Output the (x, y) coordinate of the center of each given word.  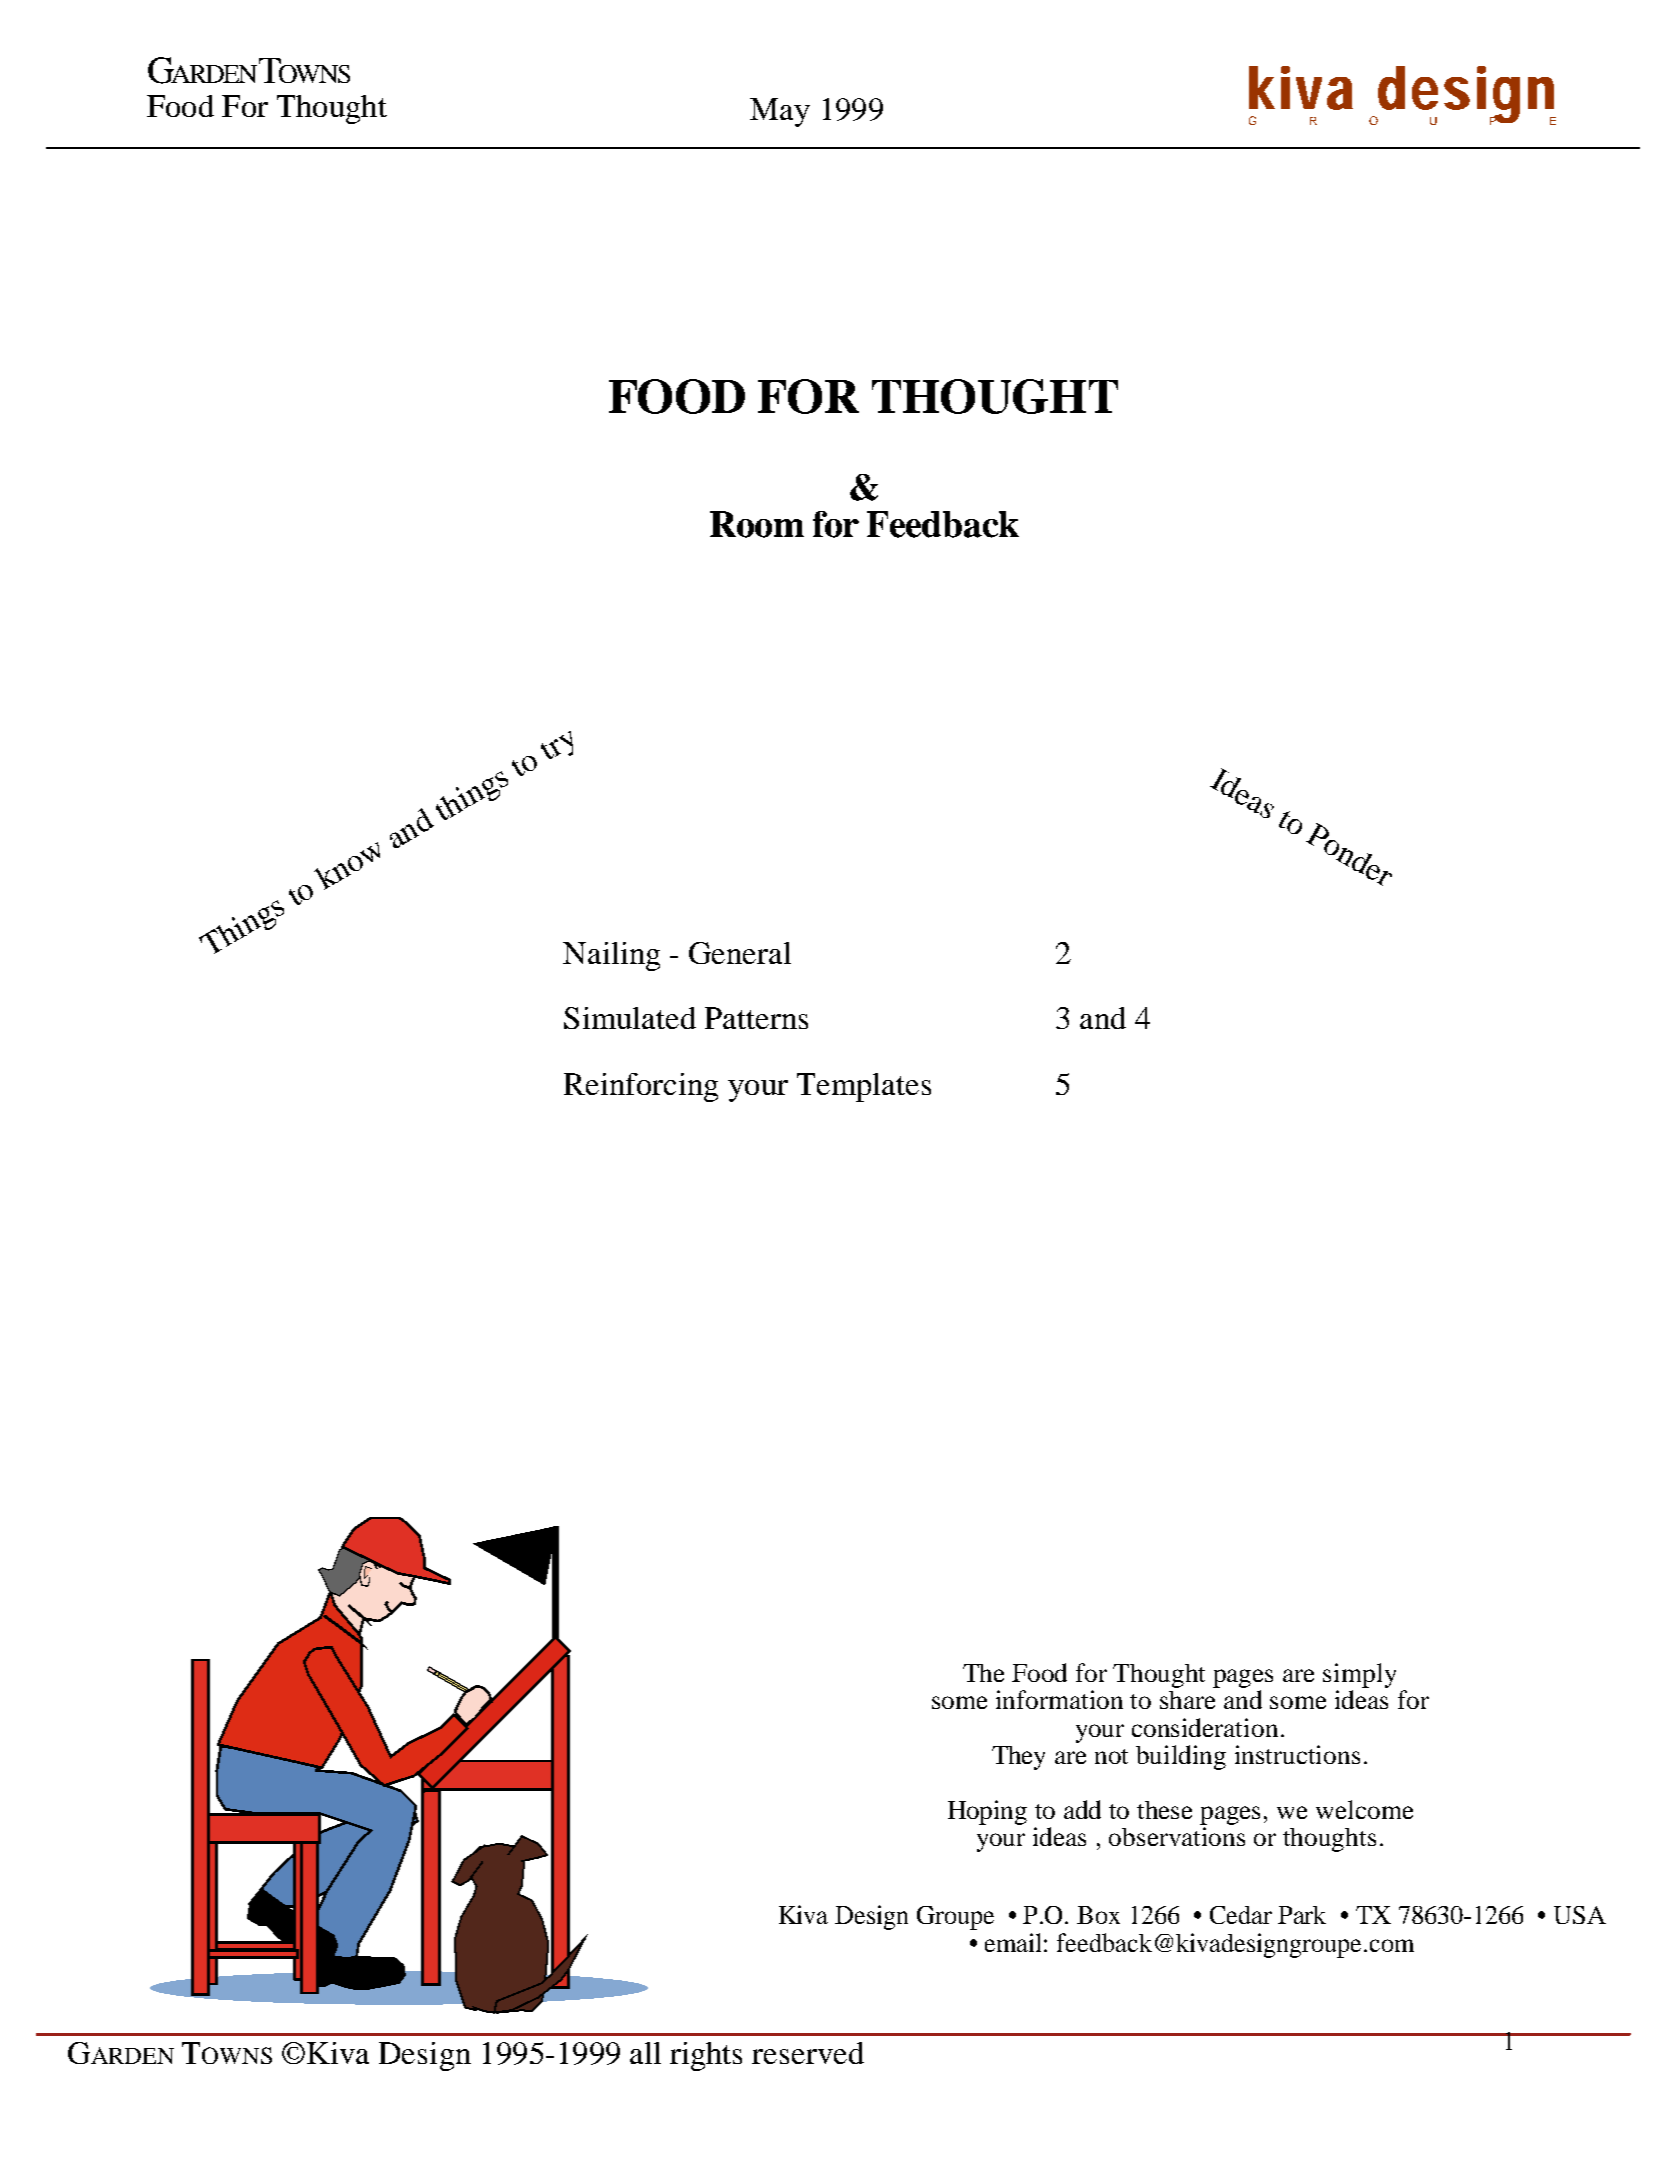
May (780, 112)
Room (757, 524)
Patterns (756, 1018)
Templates (864, 1087)
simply (1359, 1677)
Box (1098, 1915)
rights (706, 2056)
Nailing (611, 956)
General (740, 953)
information (1059, 1699)
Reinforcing (641, 1087)
